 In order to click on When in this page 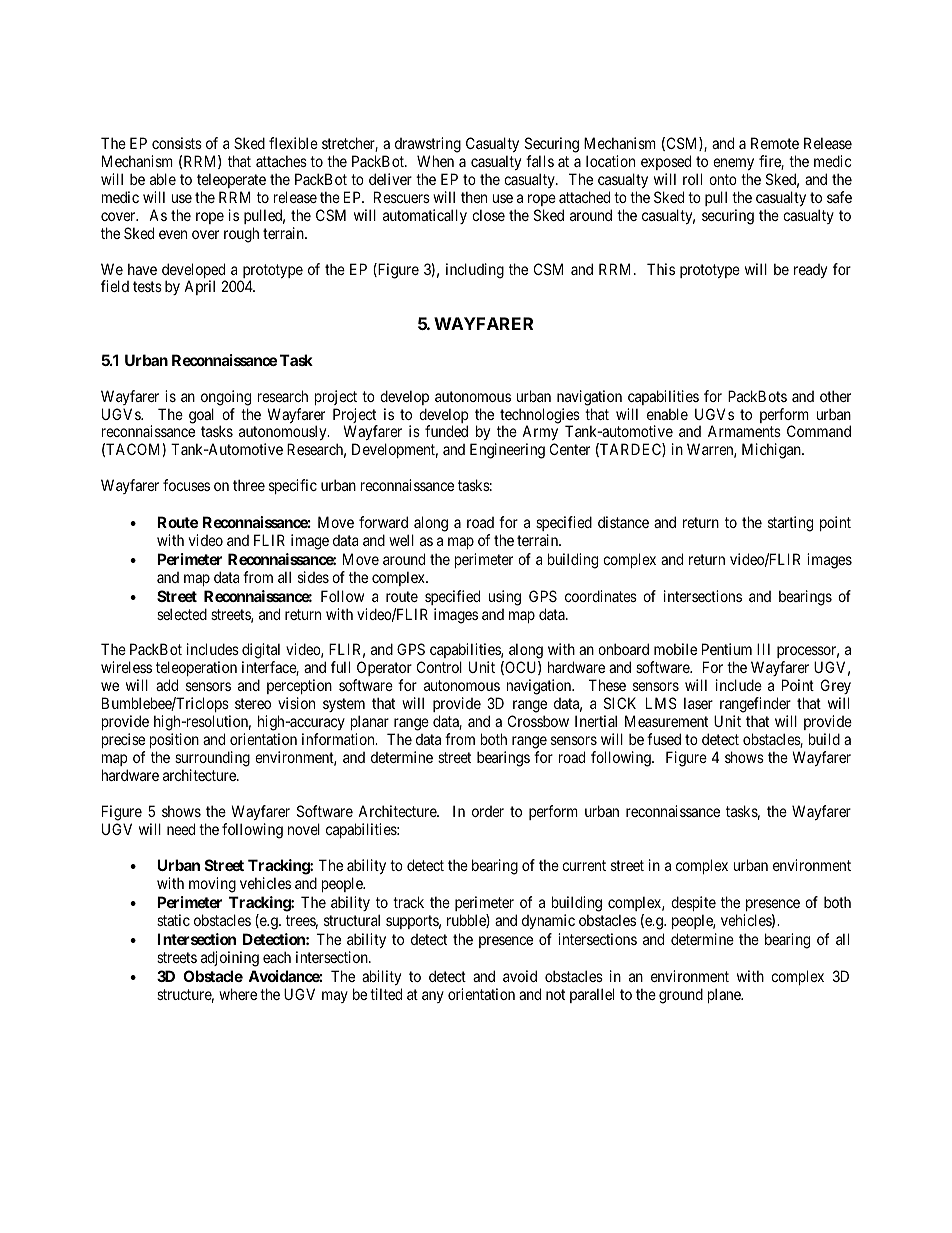, I will do `click(435, 161)`.
